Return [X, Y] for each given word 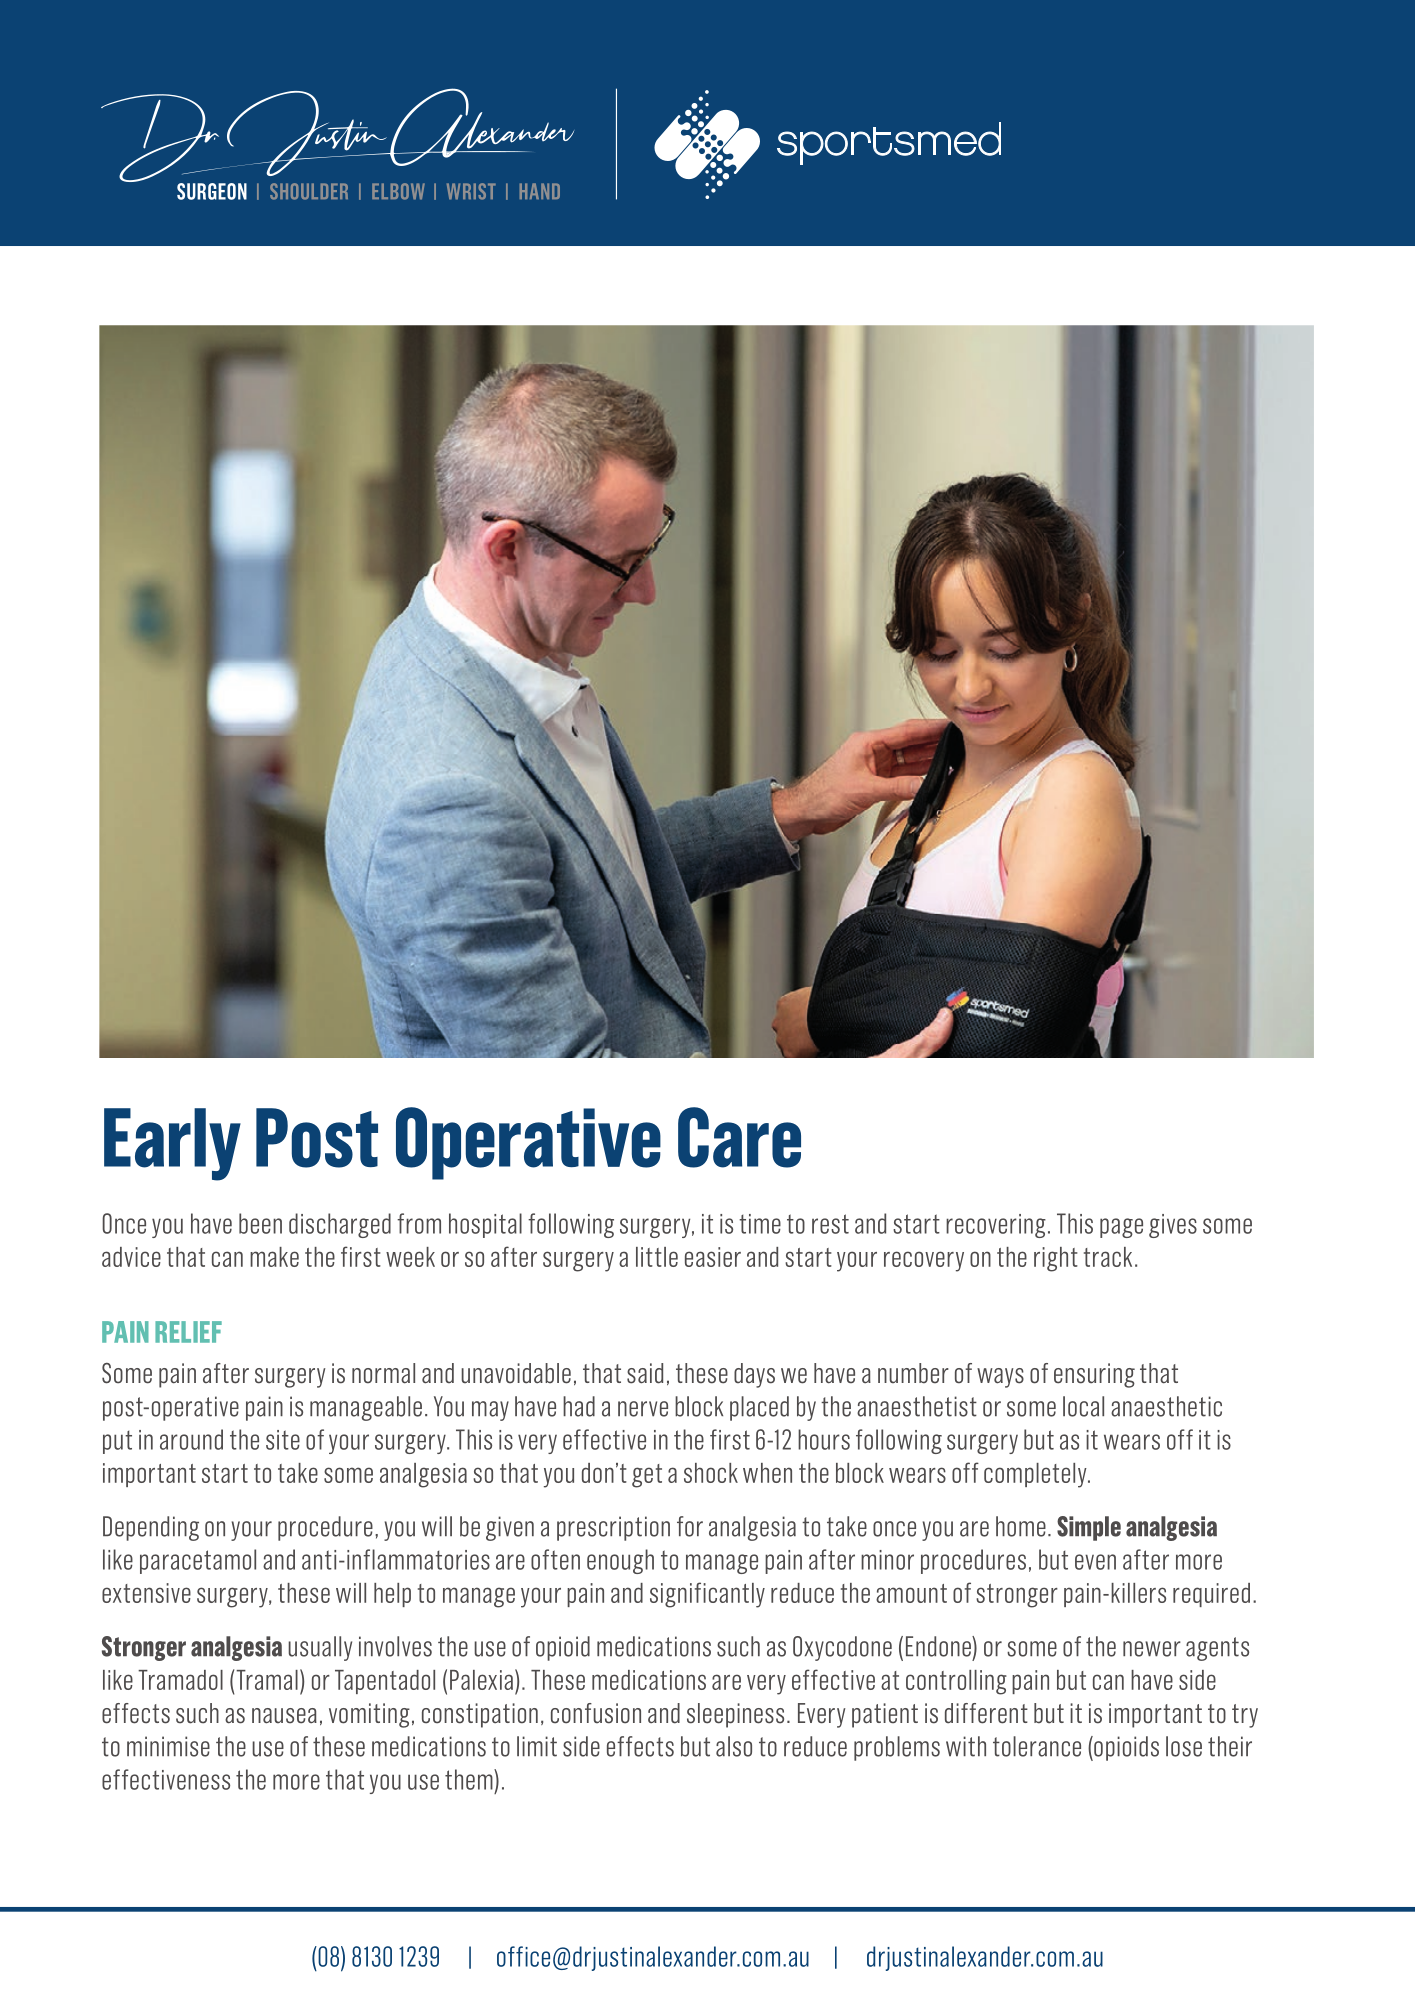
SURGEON [212, 191]
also [734, 1746]
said [645, 1373]
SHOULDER [309, 191]
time [760, 1224]
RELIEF [188, 1332]
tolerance [1037, 1746]
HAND [540, 191]
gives [1173, 1226]
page [1121, 1228]
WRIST [471, 191]
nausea [284, 1716]
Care [739, 1137]
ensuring [1094, 1375]
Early [172, 1144]
